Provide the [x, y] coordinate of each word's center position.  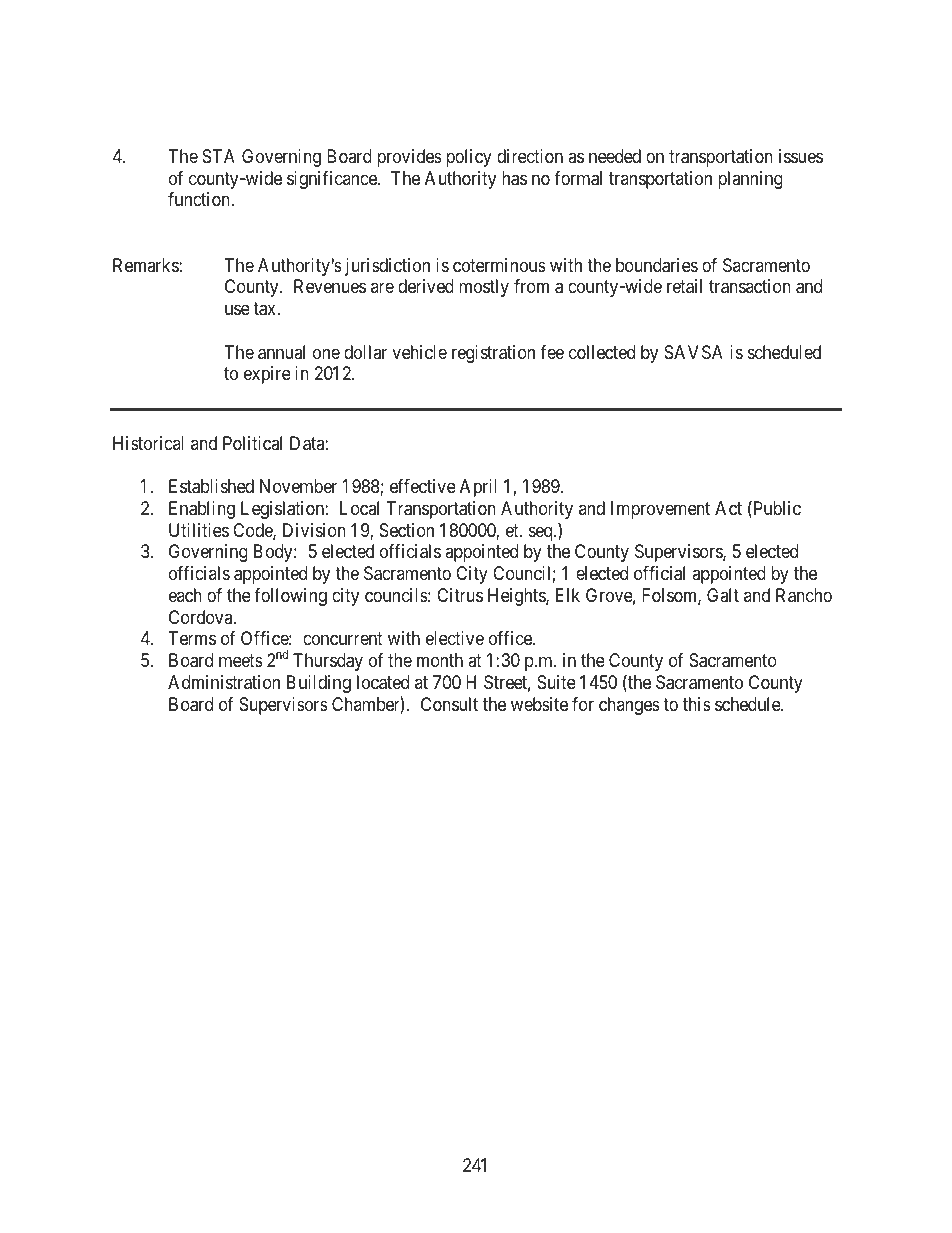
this [697, 704]
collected [602, 352]
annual [281, 352]
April [478, 488]
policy [469, 158]
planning [750, 180]
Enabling [202, 510]
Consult [449, 704]
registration [493, 354]
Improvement [660, 510]
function [200, 199]
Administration [224, 682]
